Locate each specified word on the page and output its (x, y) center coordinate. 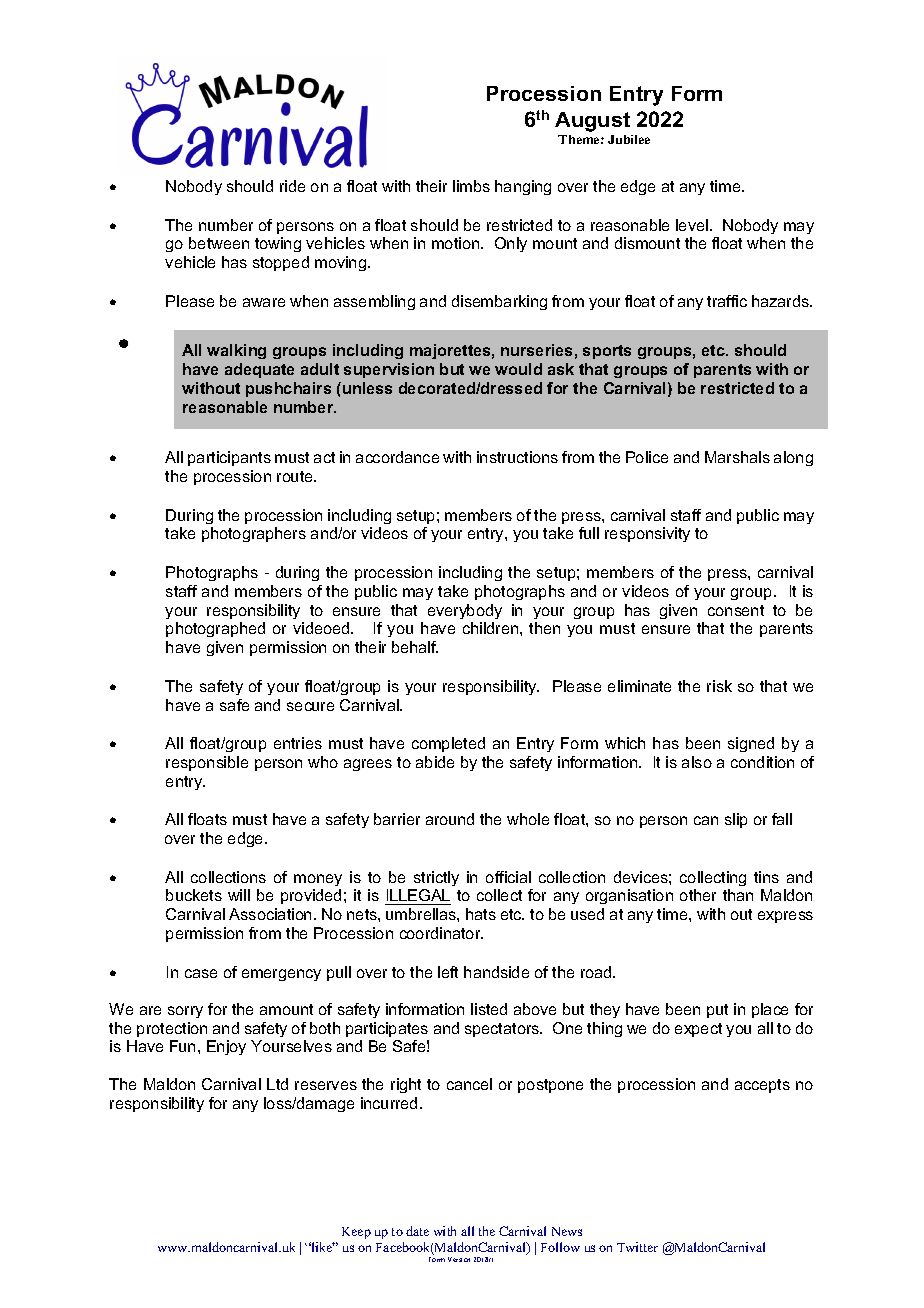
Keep (356, 1233)
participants (229, 458)
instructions (517, 457)
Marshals (737, 457)
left (448, 972)
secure (310, 706)
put (717, 1011)
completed (448, 744)
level (692, 225)
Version (459, 1259)
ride (292, 186)
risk (719, 686)
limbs (471, 186)
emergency (281, 975)
